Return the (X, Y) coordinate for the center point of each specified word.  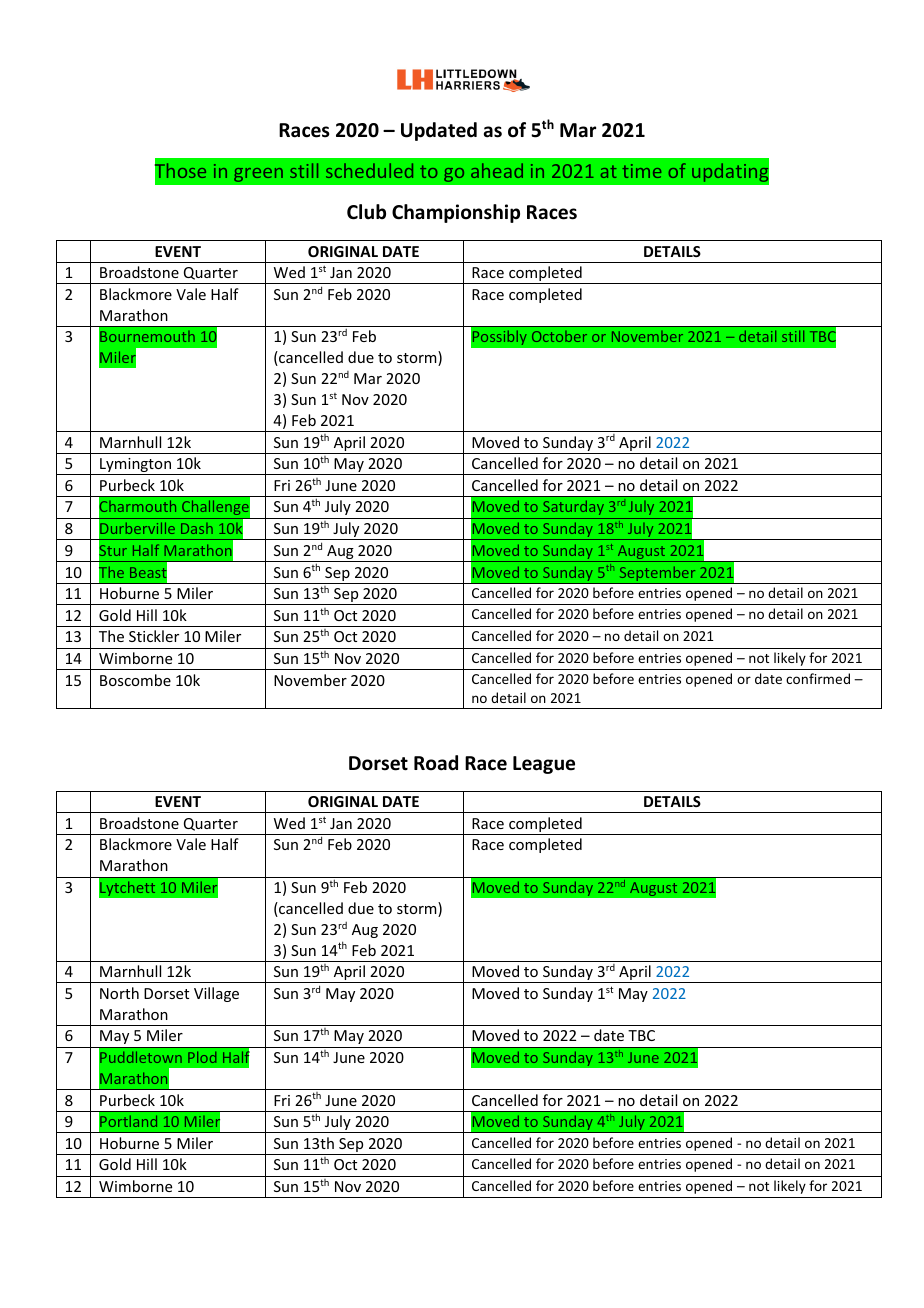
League (544, 765)
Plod (202, 1057)
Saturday (573, 507)
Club (366, 212)
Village (216, 994)
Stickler (154, 636)
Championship (456, 213)
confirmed (818, 678)
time (641, 171)
